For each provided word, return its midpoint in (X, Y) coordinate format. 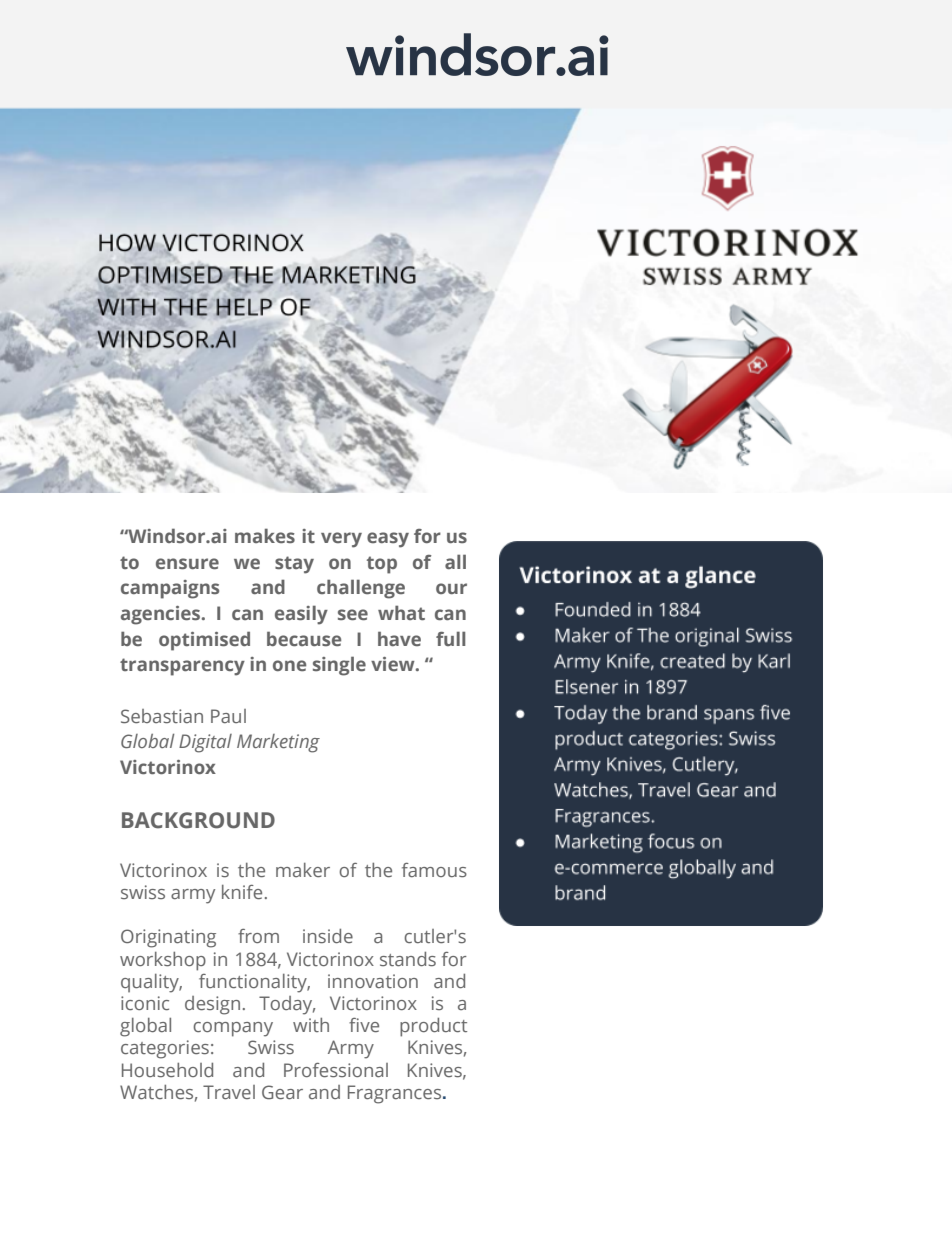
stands (408, 959)
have (399, 638)
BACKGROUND (198, 820)
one (289, 665)
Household (167, 1070)
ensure (187, 564)
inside (328, 936)
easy (388, 540)
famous (434, 870)
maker (303, 870)
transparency (182, 667)
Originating (168, 938)
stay (294, 565)
